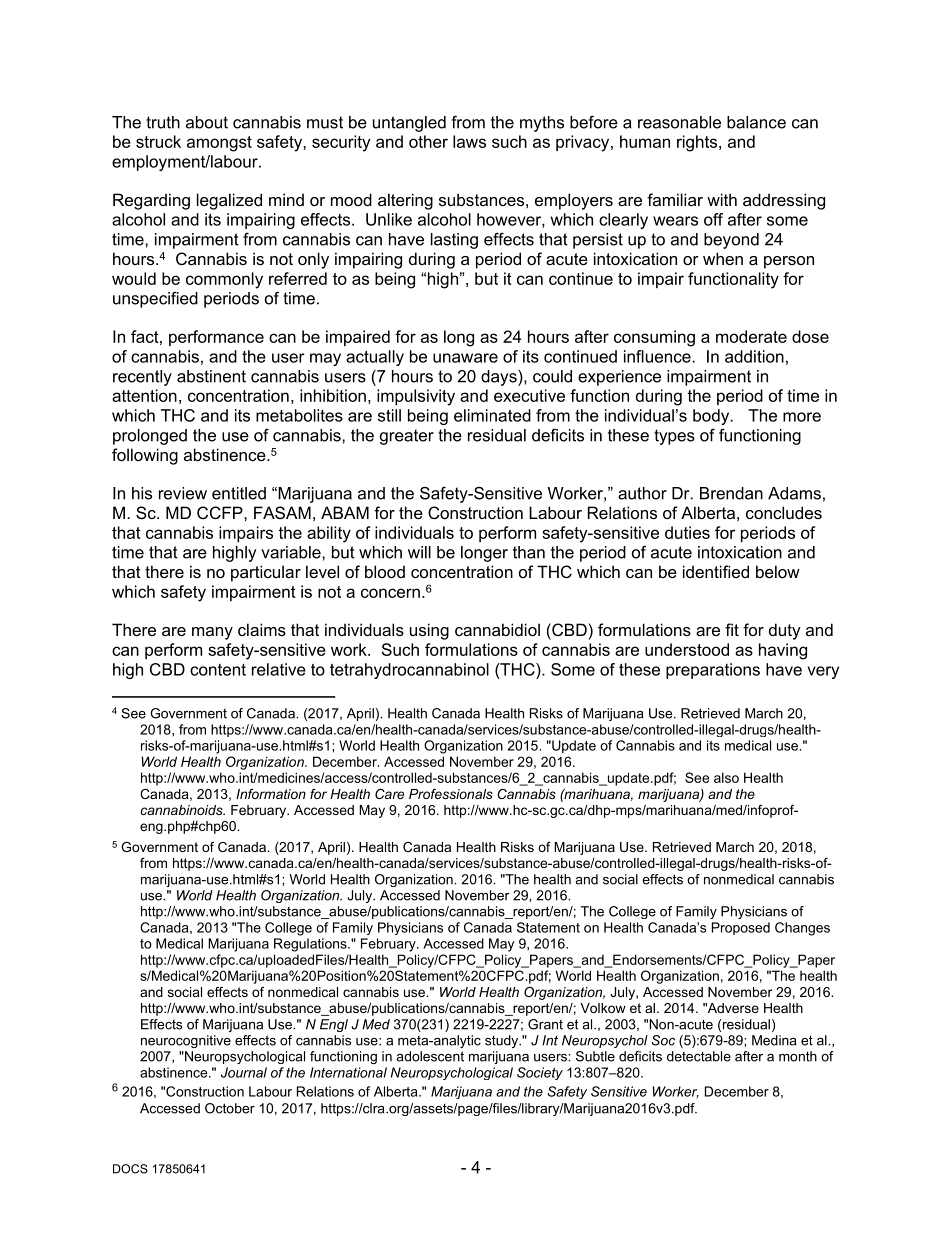 This screenshot has width=952, height=1233. I want to click on many, so click(212, 633).
